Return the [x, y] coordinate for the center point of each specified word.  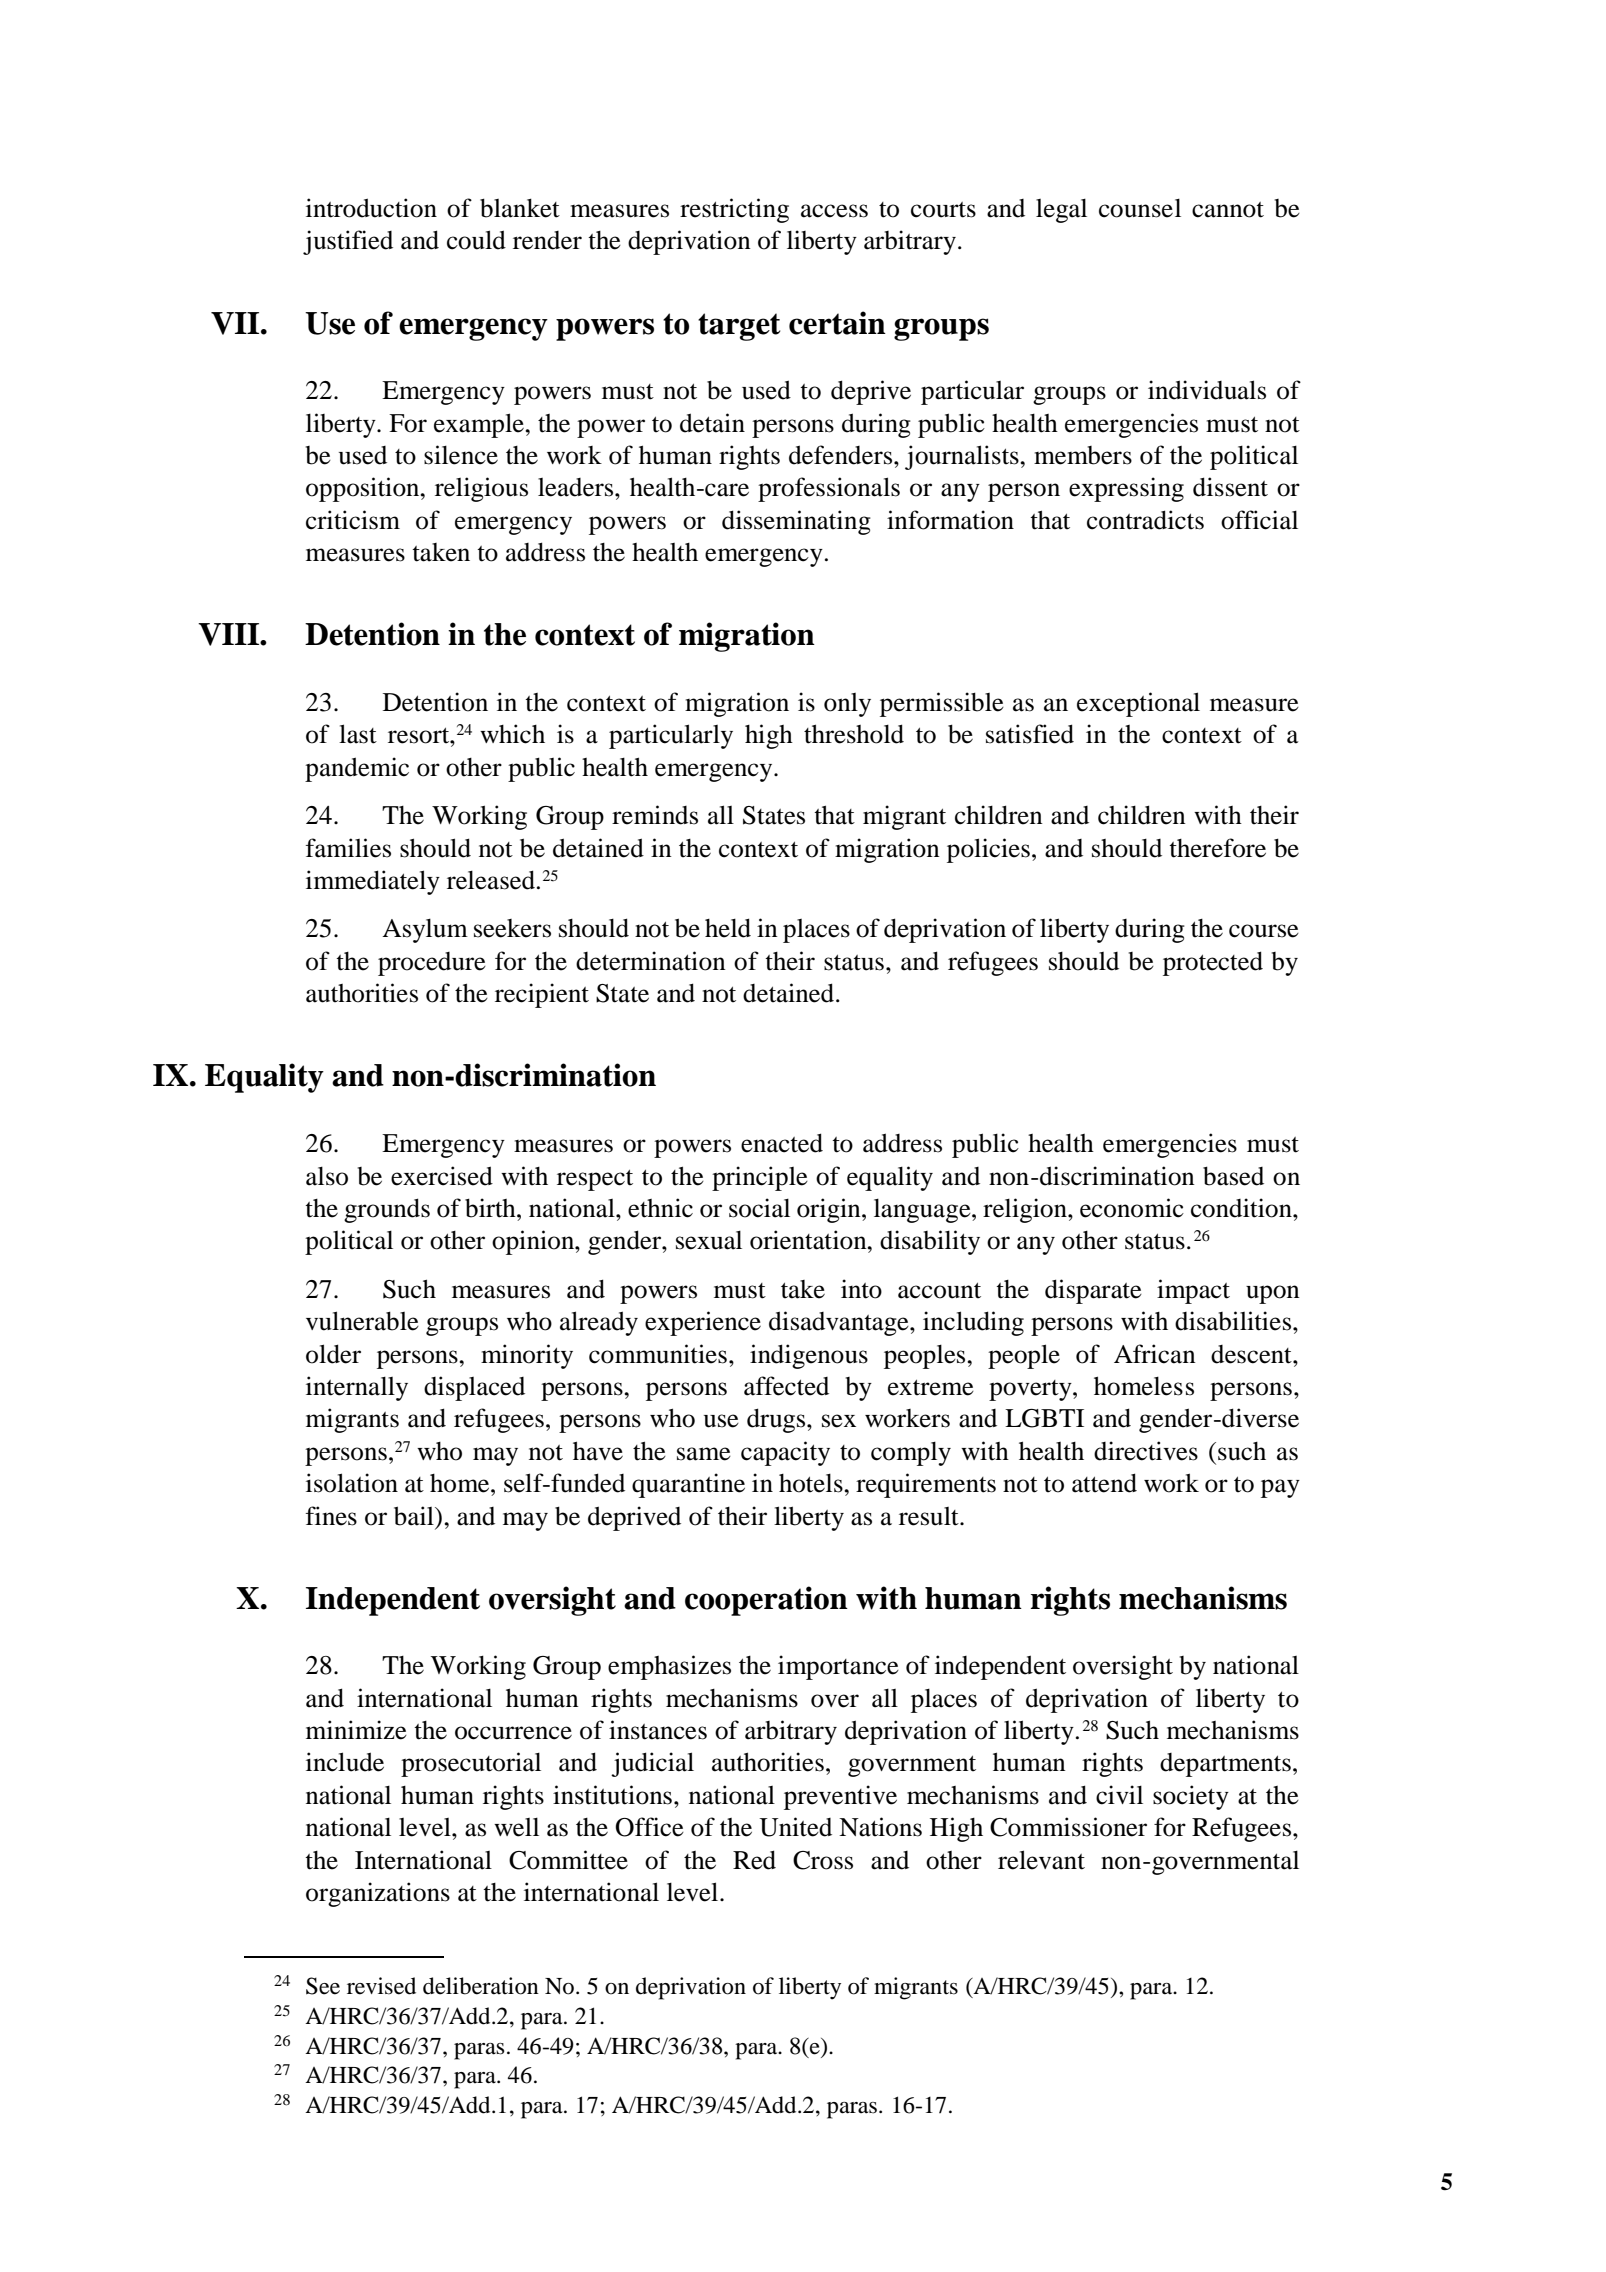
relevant [1041, 1860]
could [476, 240]
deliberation [481, 1986]
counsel [1140, 208]
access [834, 211]
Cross [823, 1860]
